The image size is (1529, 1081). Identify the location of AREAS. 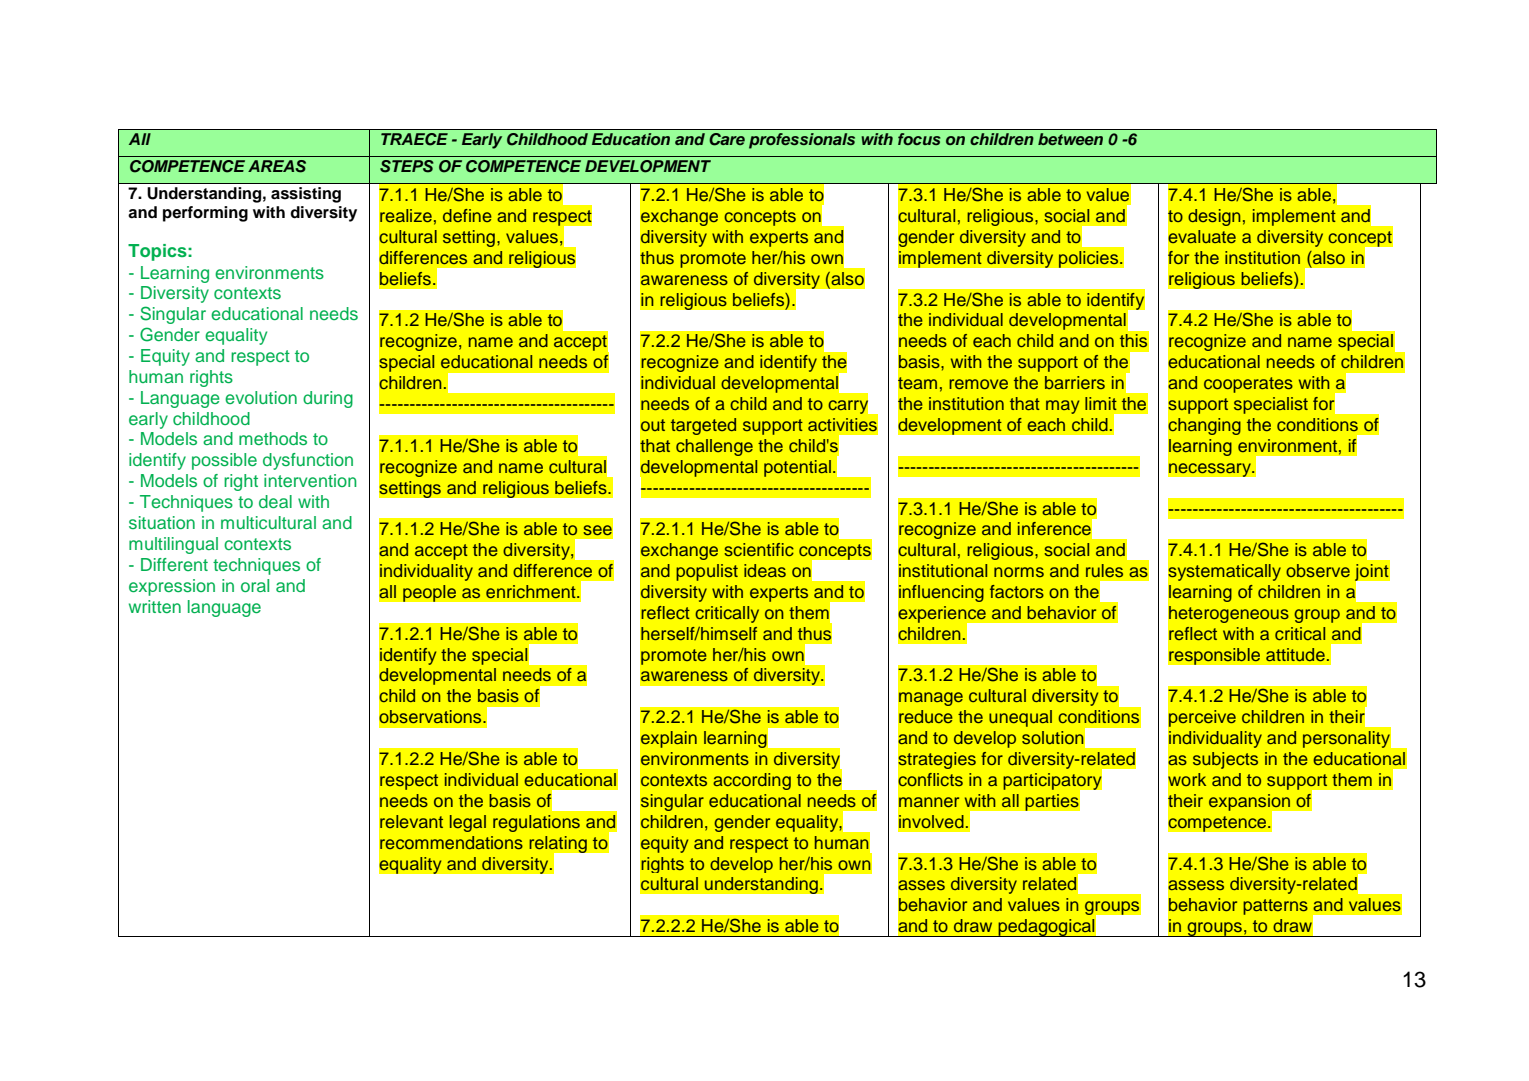
(277, 166).
